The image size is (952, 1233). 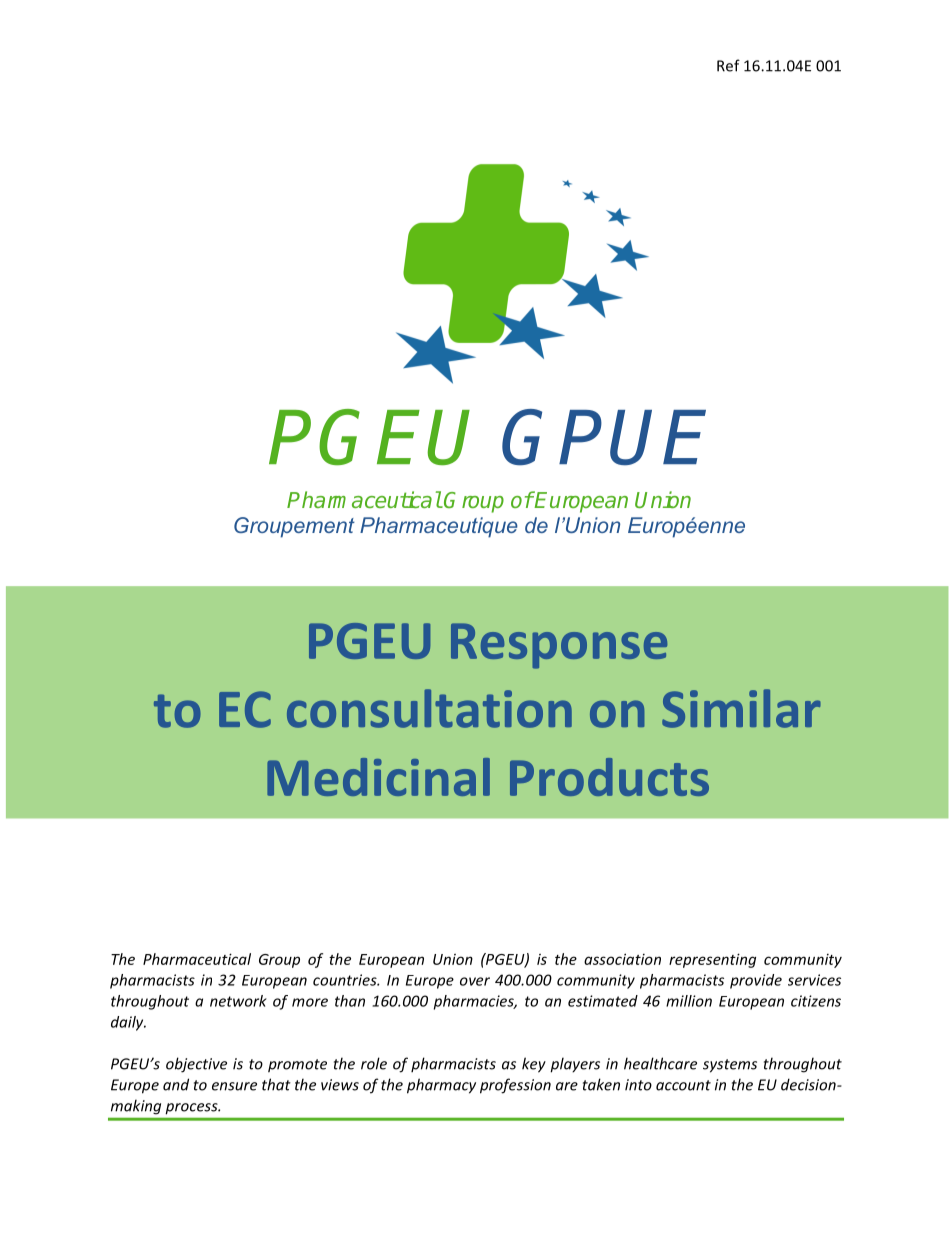 I want to click on Ref, so click(x=728, y=65).
